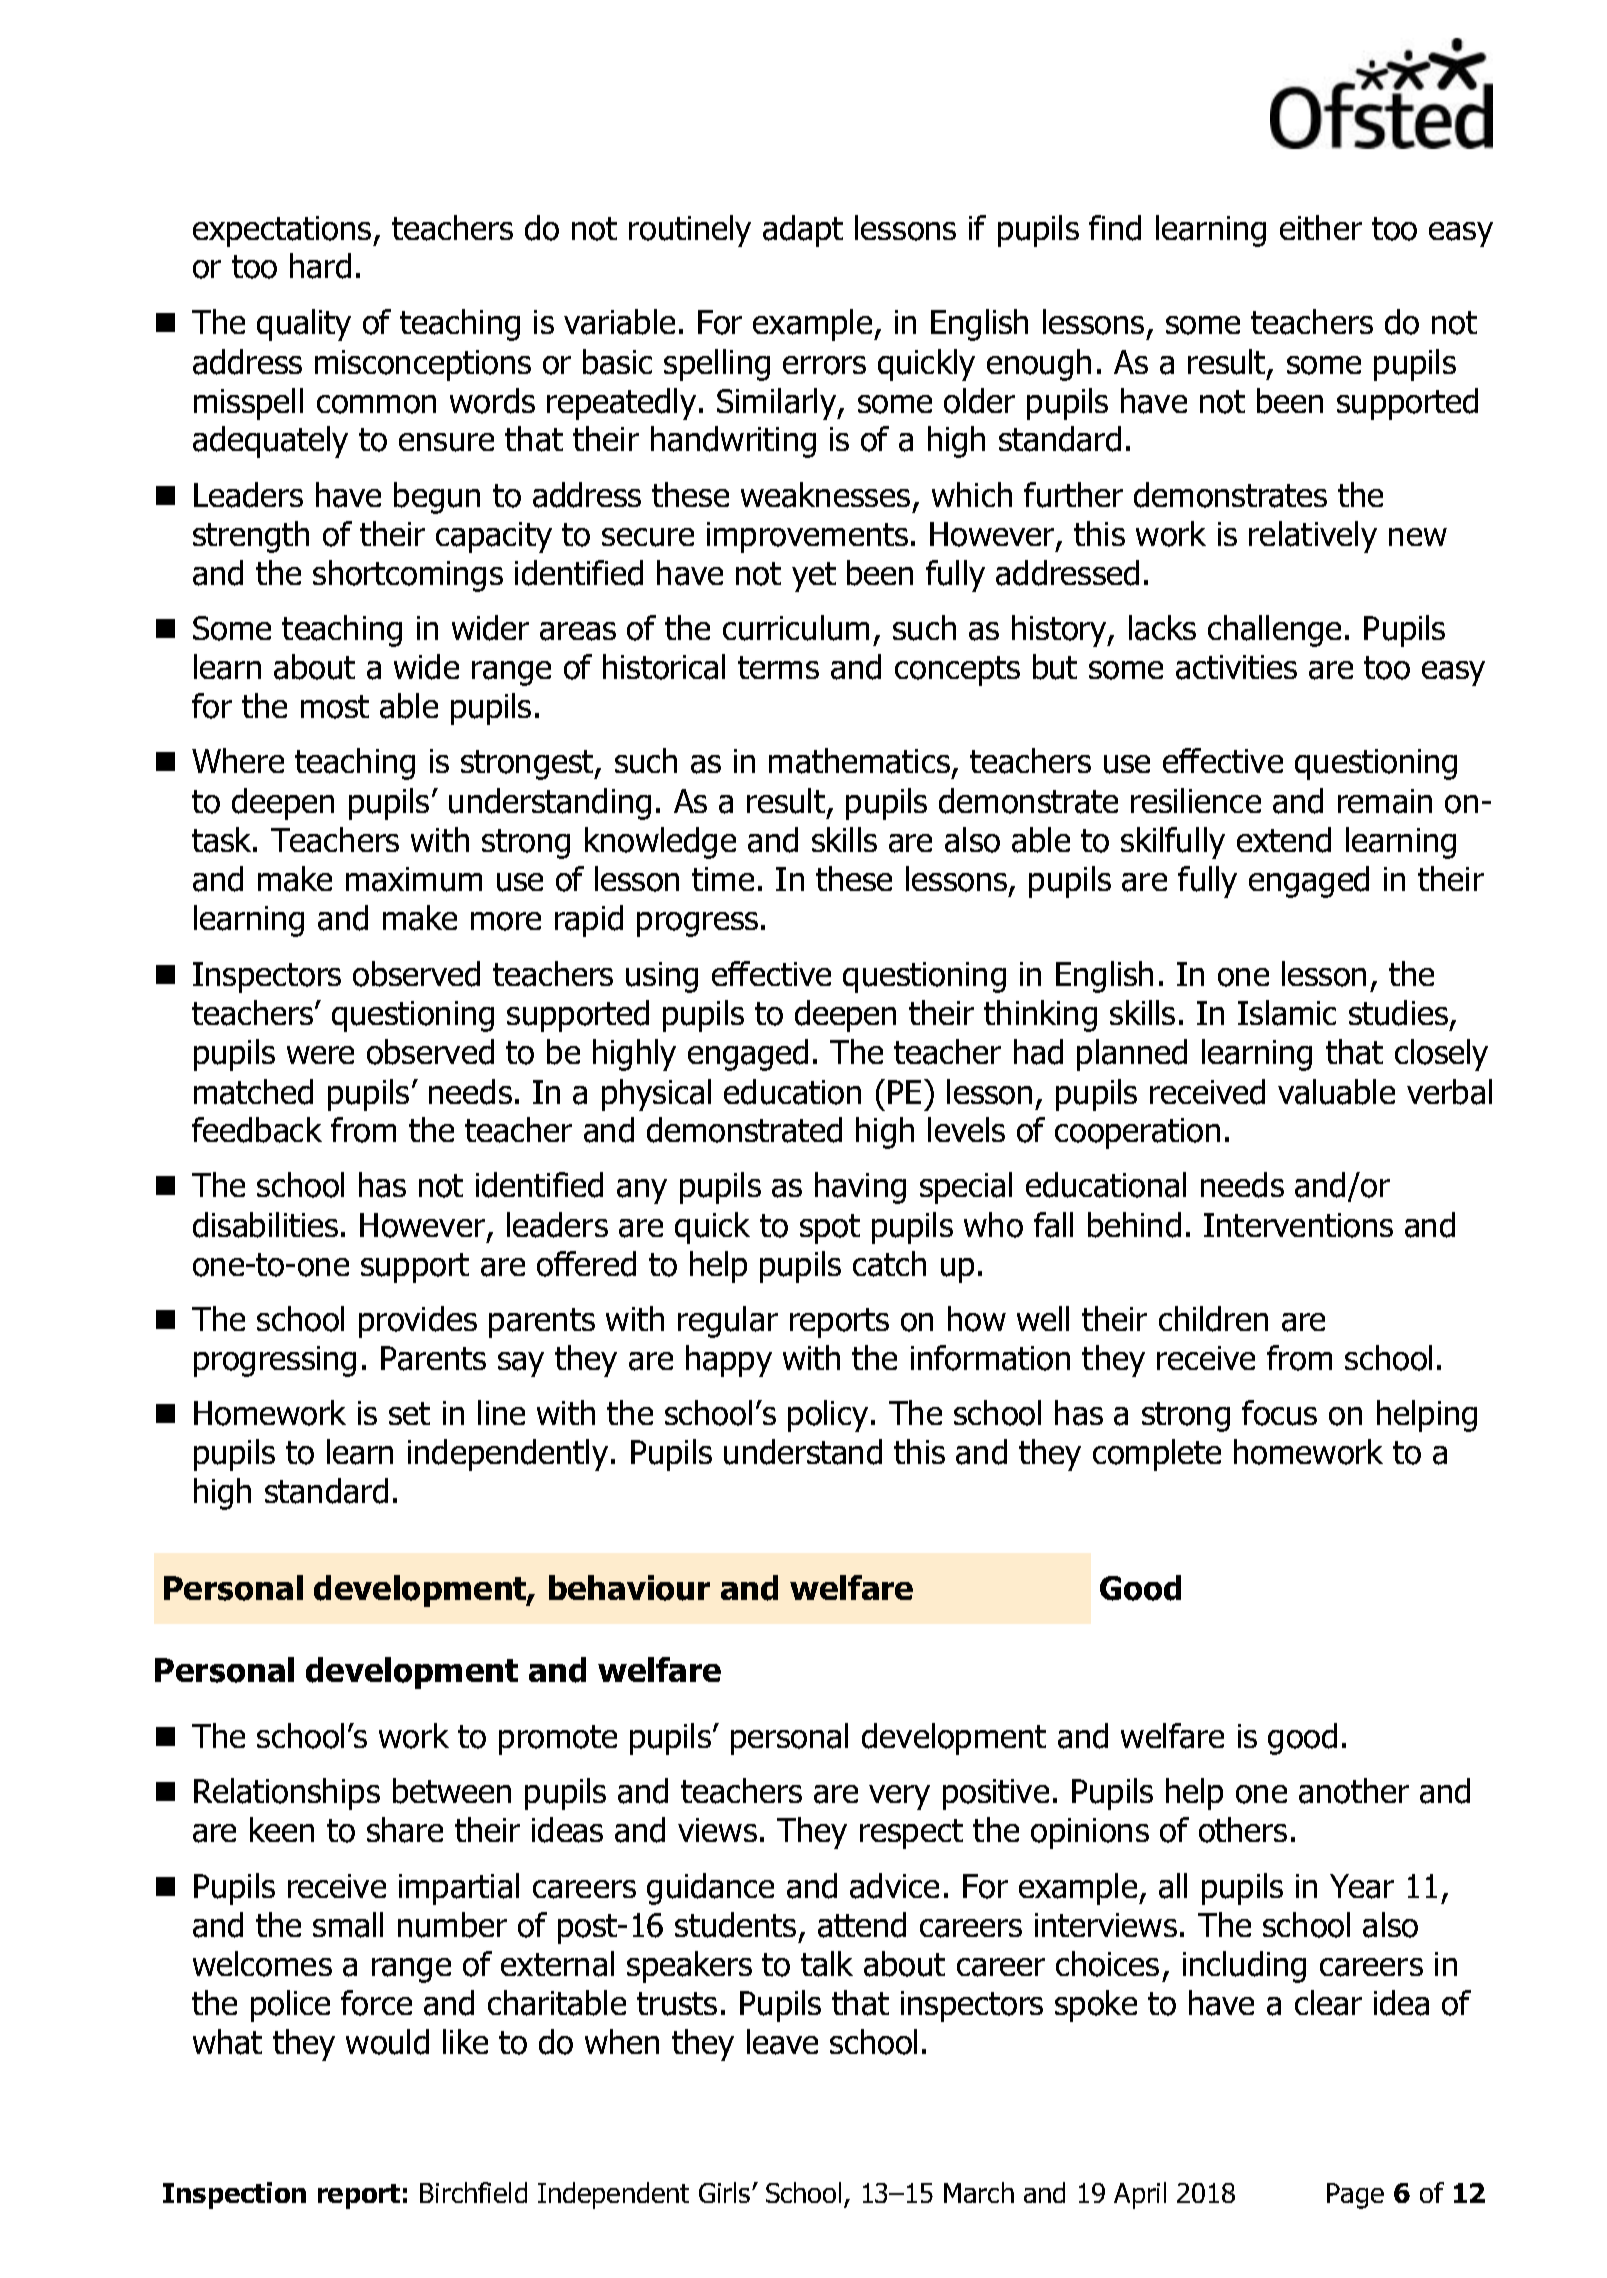  Describe the element at coordinates (335, 707) in the screenshot. I see `most` at that location.
